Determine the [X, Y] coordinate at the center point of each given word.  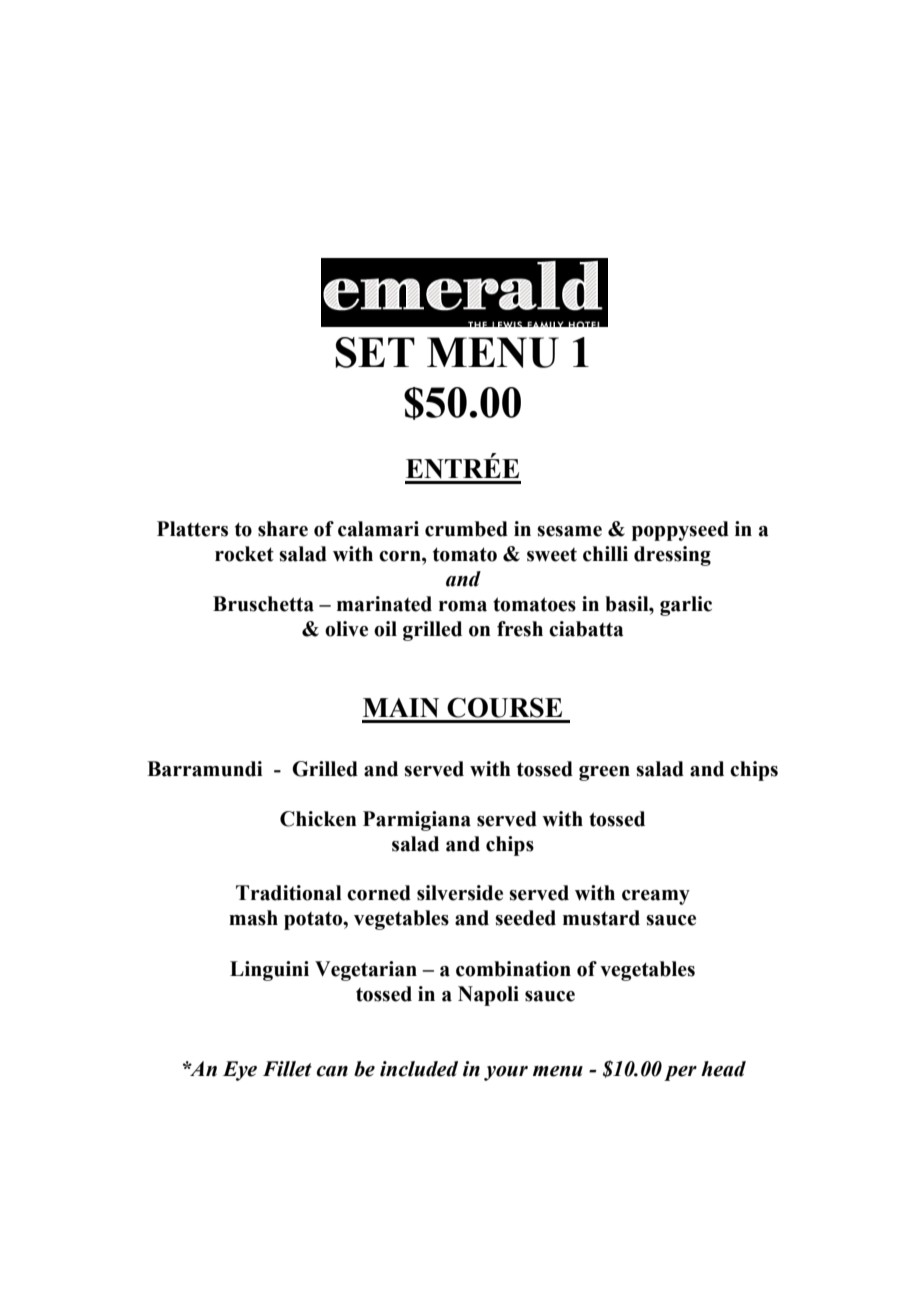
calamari [378, 529]
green [604, 773]
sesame [569, 531]
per [680, 1073]
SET [375, 352]
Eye [240, 1071]
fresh [520, 629]
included [419, 1069]
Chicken [318, 819]
